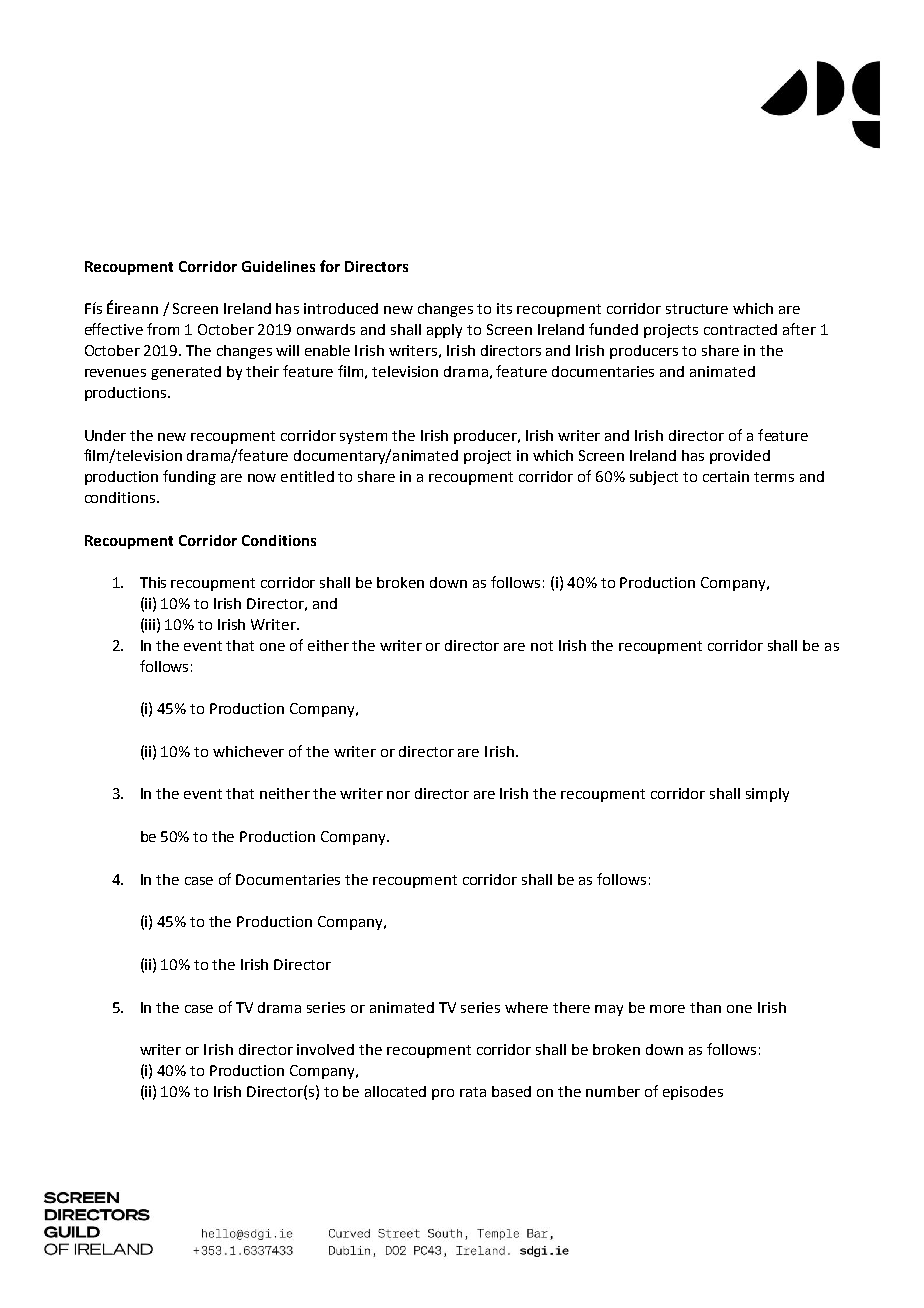 This image has height=1308, width=924. I want to click on involved, so click(325, 1049).
